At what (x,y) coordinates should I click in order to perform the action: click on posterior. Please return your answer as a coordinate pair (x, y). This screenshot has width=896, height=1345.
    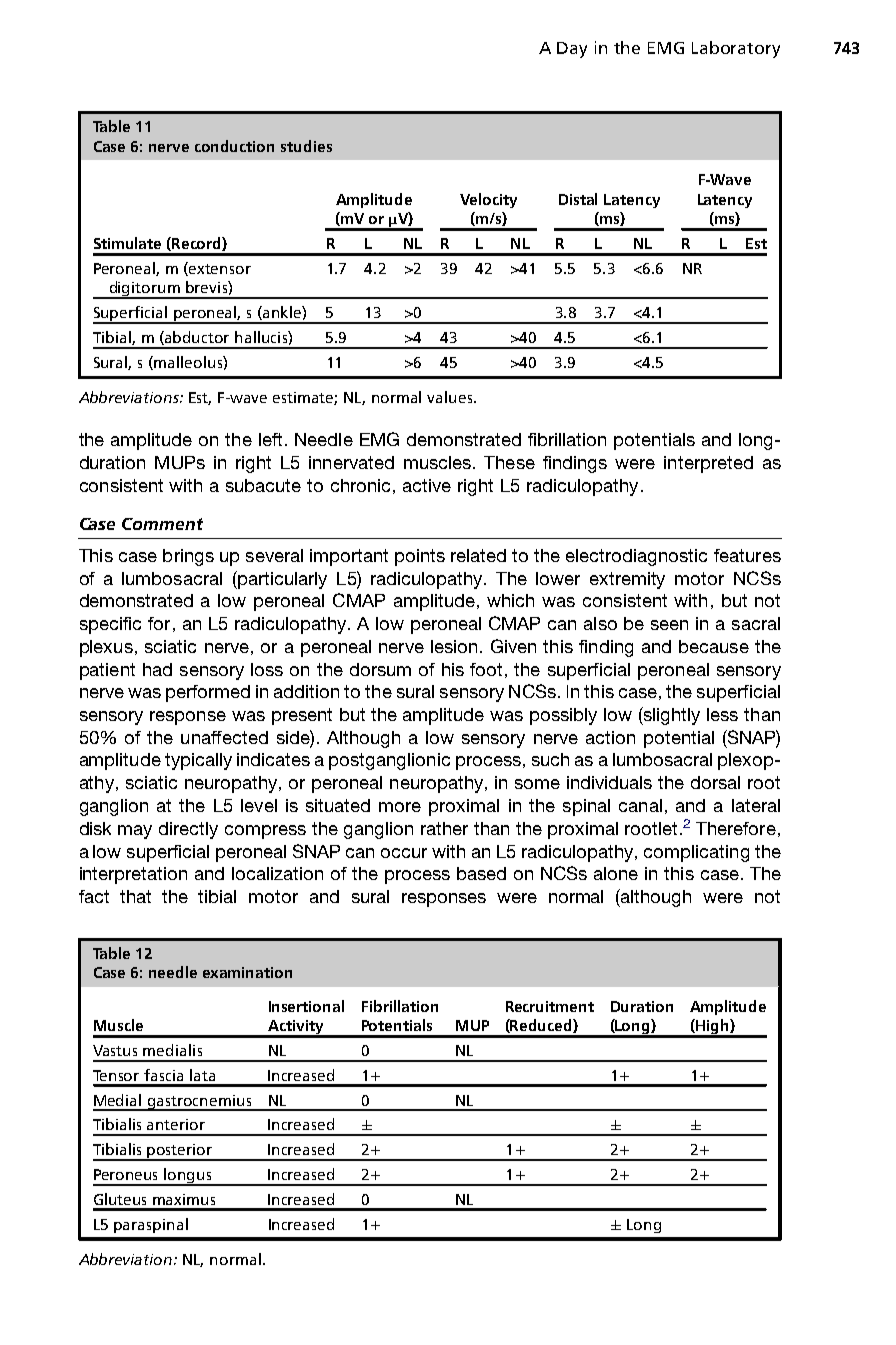
    Looking at the image, I should click on (180, 1152).
